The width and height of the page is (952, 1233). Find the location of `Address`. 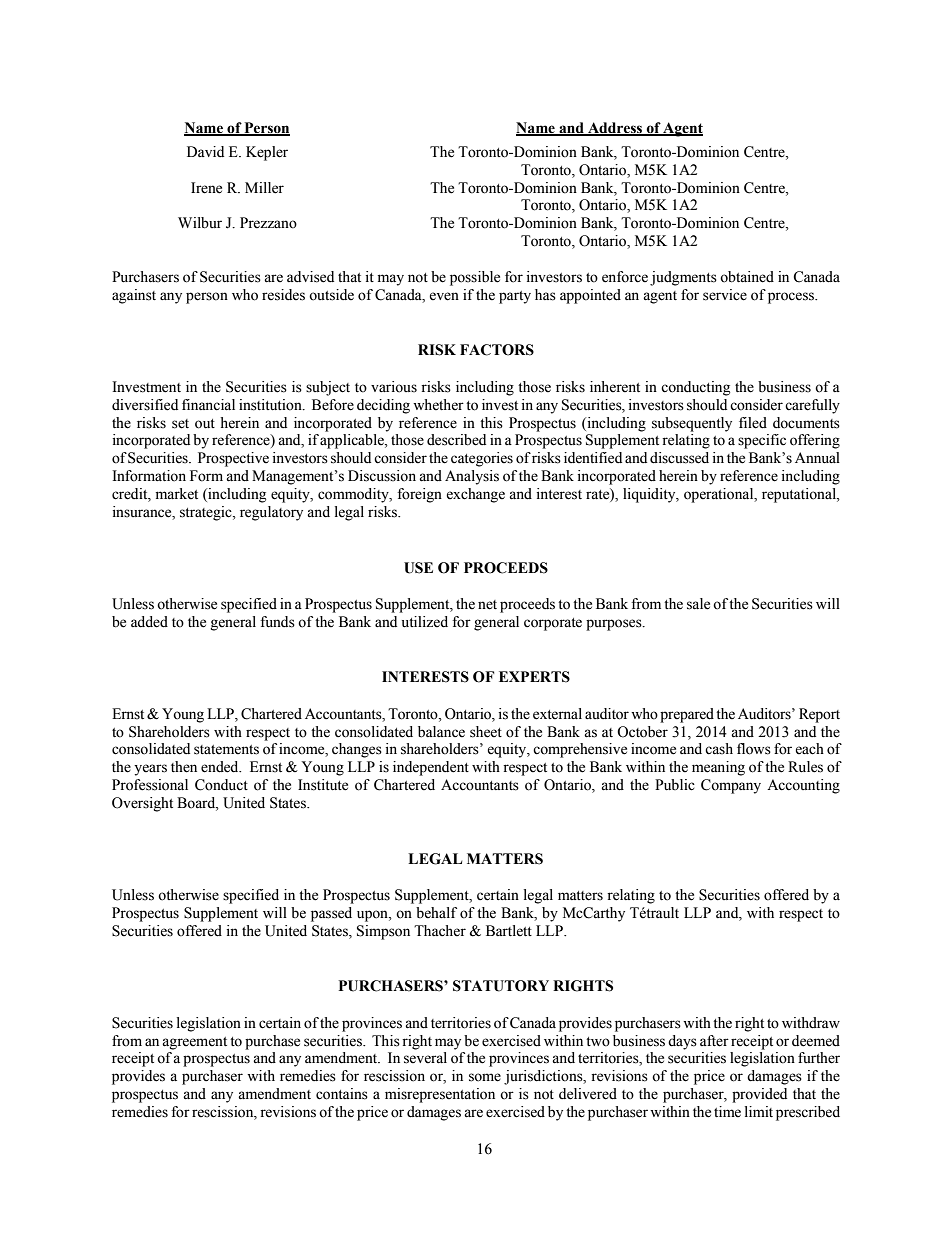

Address is located at coordinates (615, 128).
